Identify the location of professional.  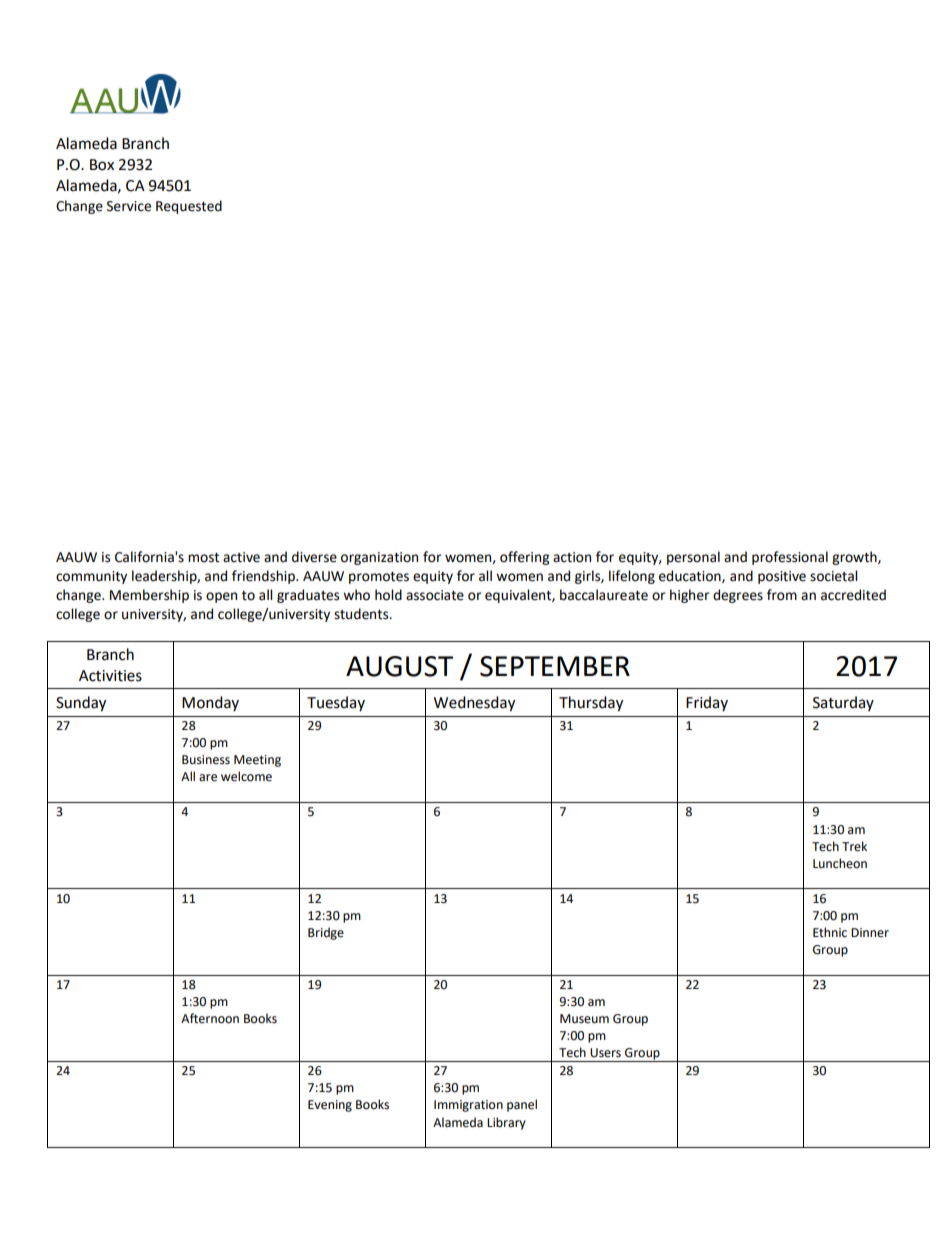
(790, 558).
